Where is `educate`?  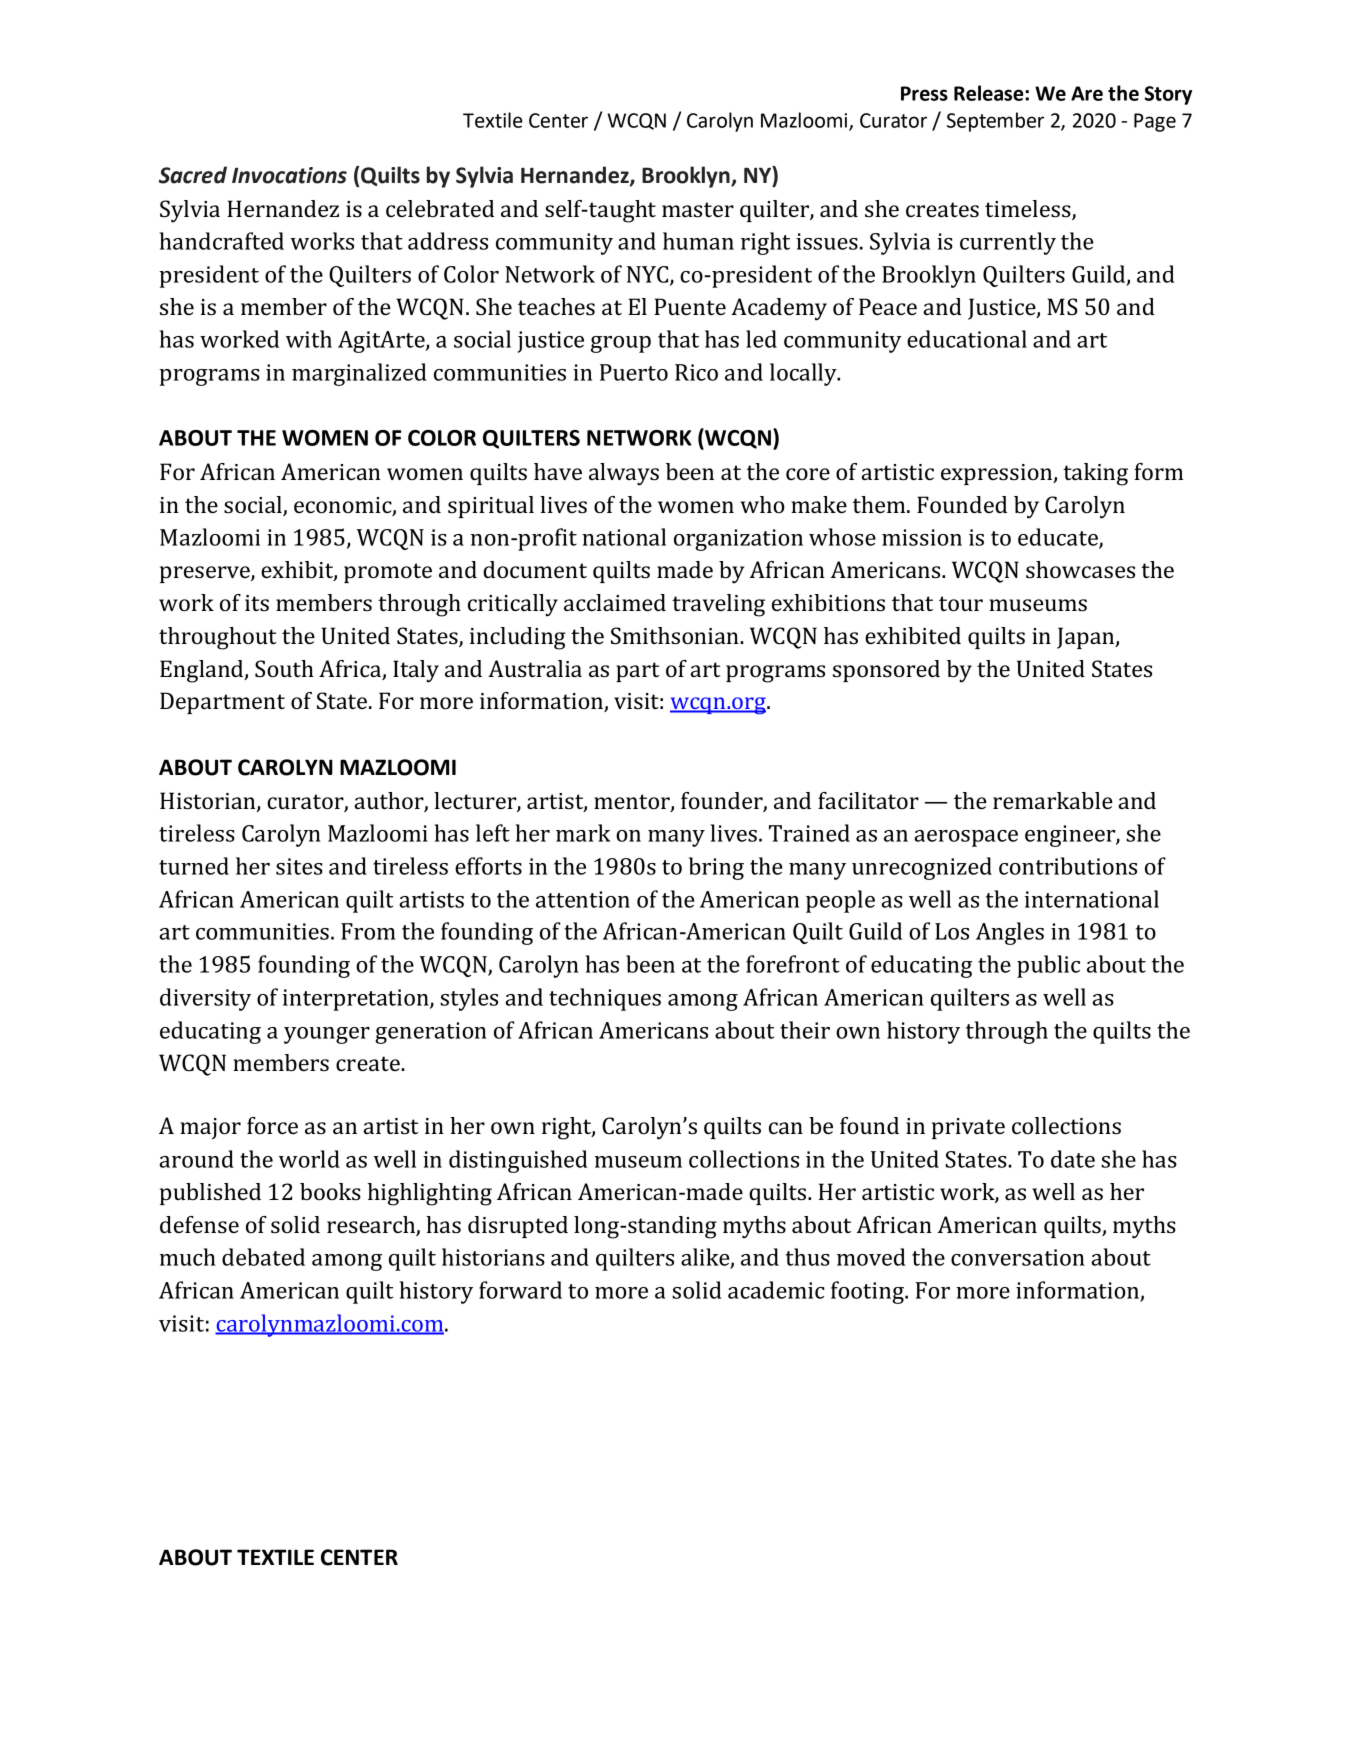
educate is located at coordinates (1059, 538).
